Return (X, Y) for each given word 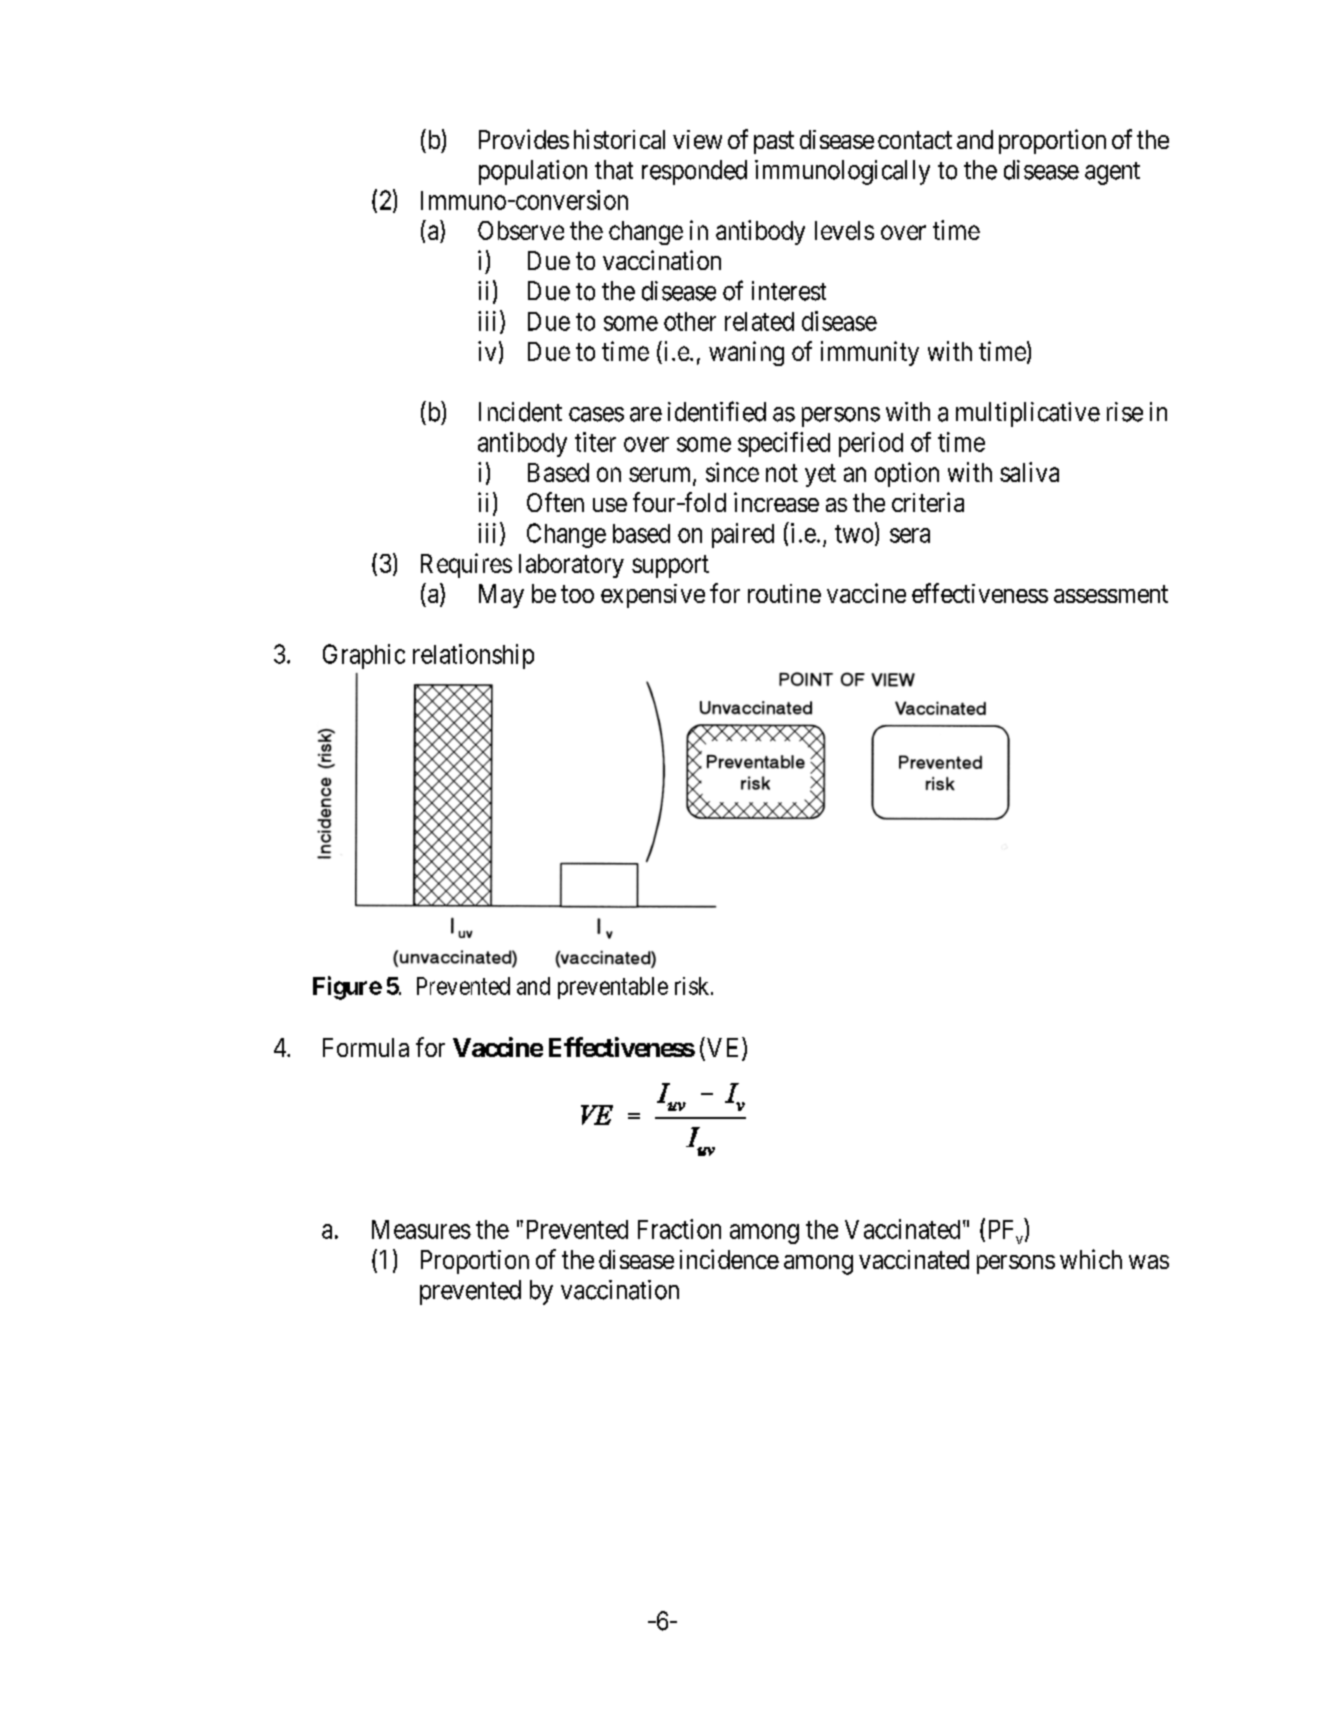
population (533, 172)
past (774, 143)
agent (1112, 173)
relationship (473, 656)
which (1091, 1259)
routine (784, 593)
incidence (729, 1259)
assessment (1111, 594)
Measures (421, 1229)
